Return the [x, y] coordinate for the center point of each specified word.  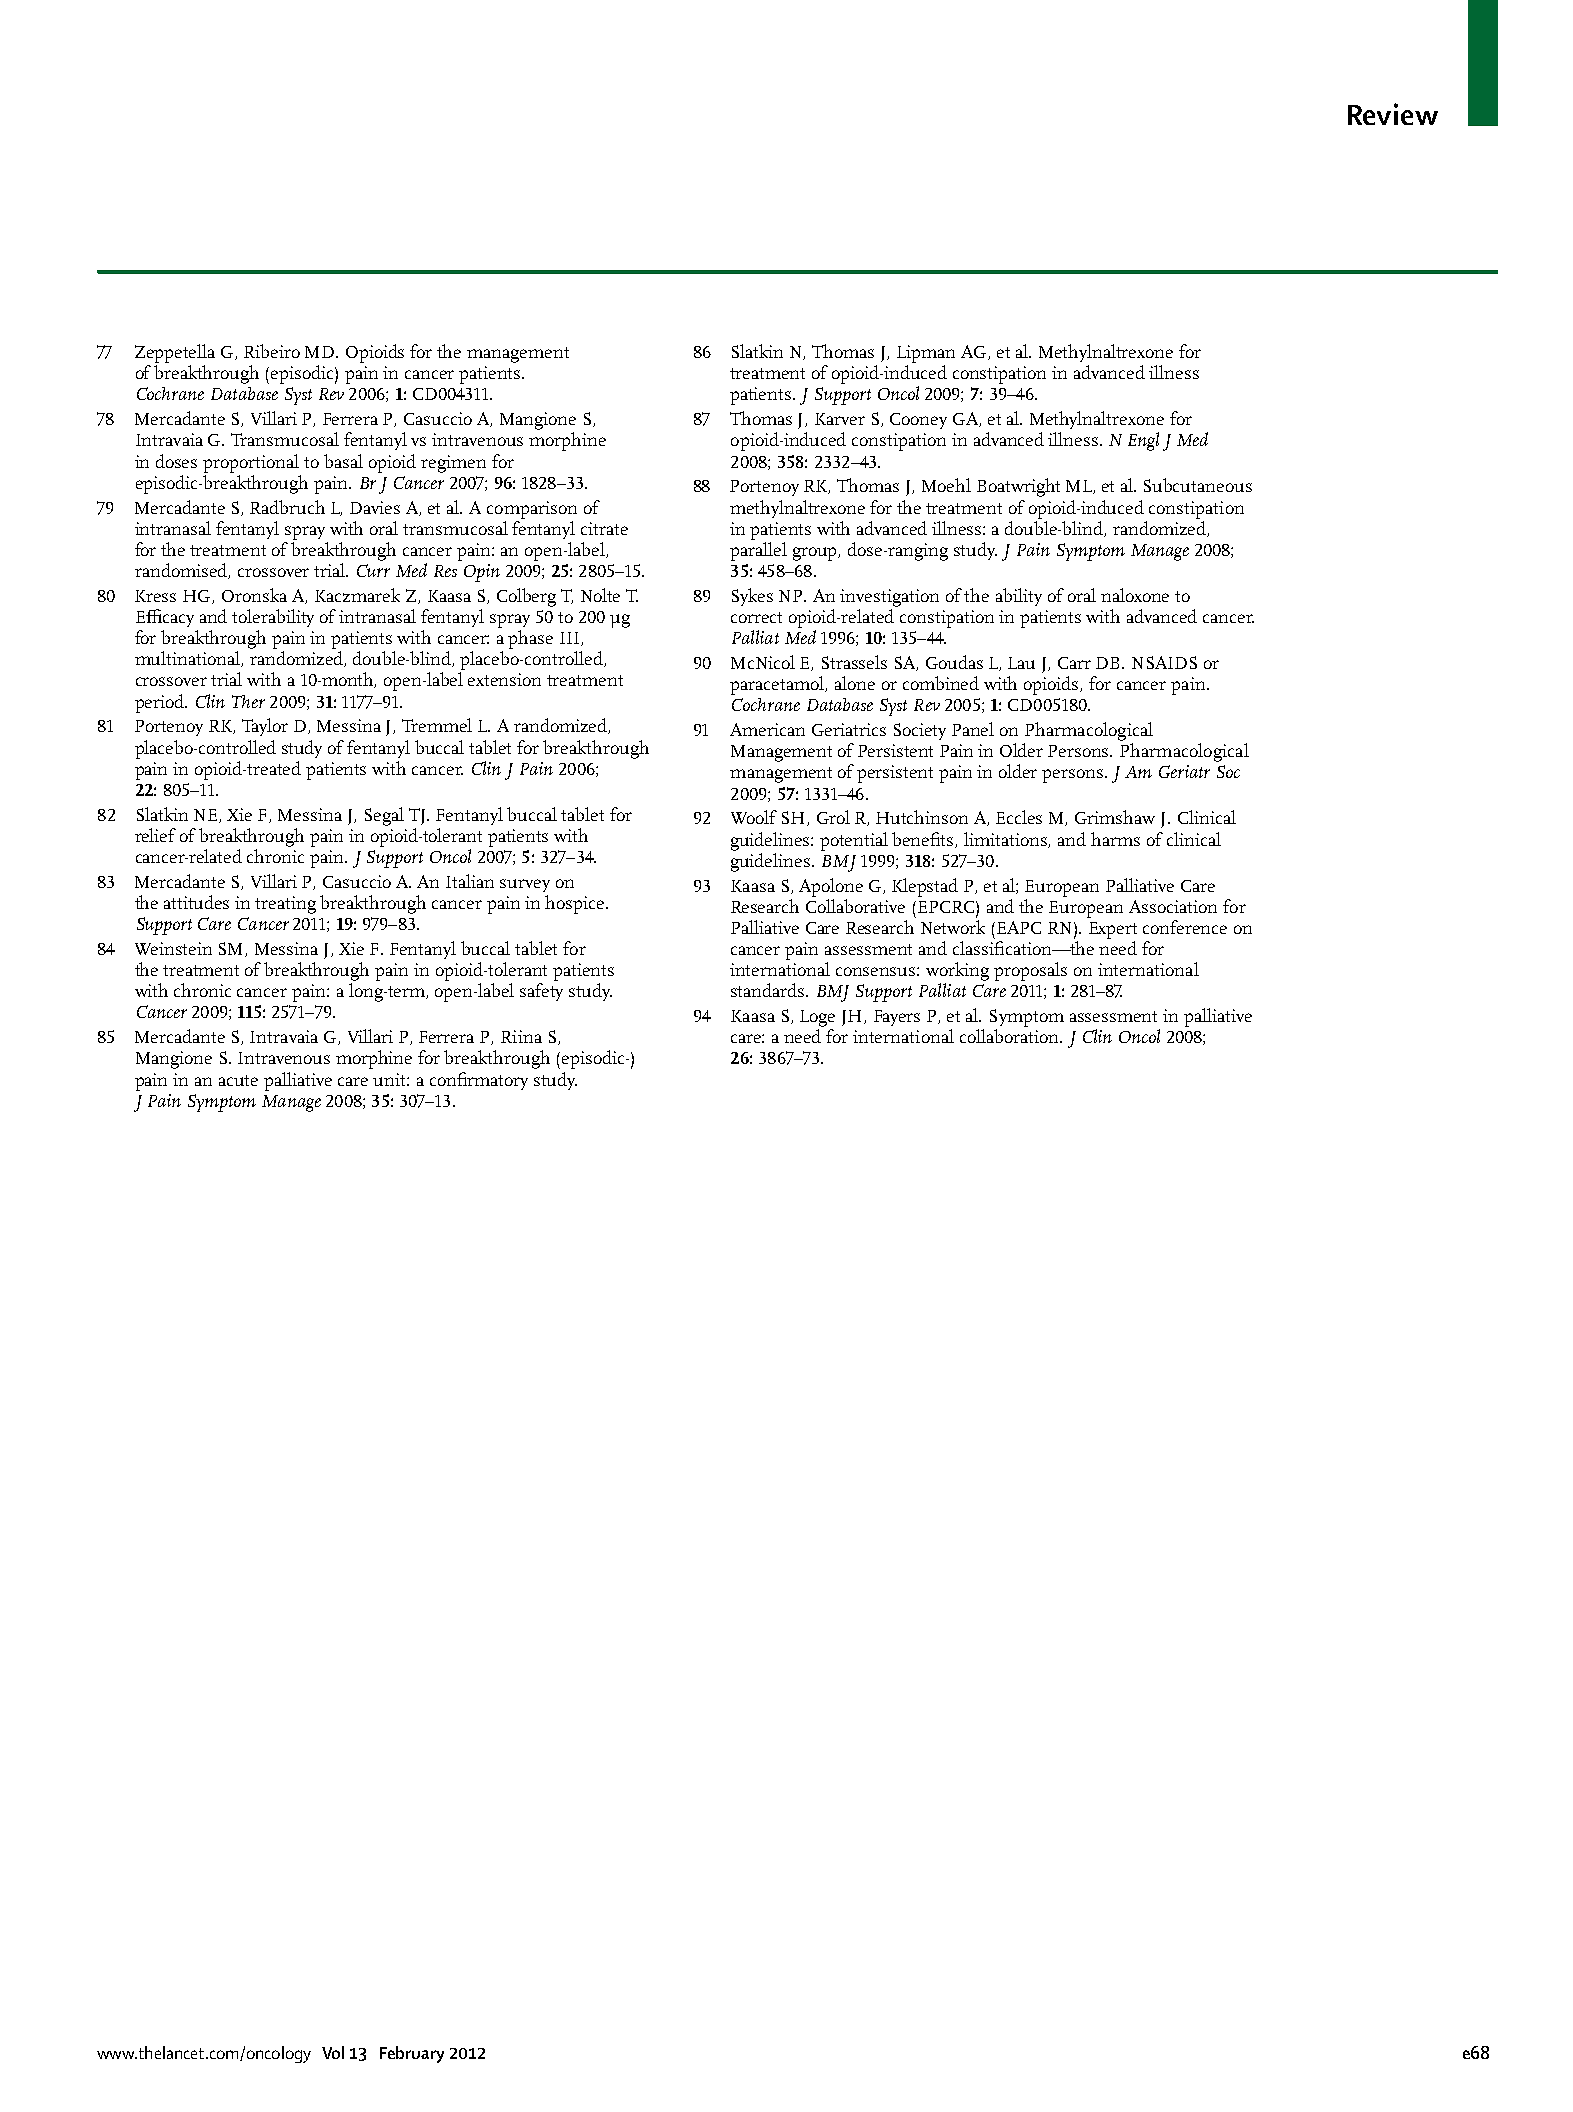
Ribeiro [272, 351]
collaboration [1011, 1036]
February [412, 2054]
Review [1393, 114]
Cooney [918, 421]
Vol [333, 2052]
